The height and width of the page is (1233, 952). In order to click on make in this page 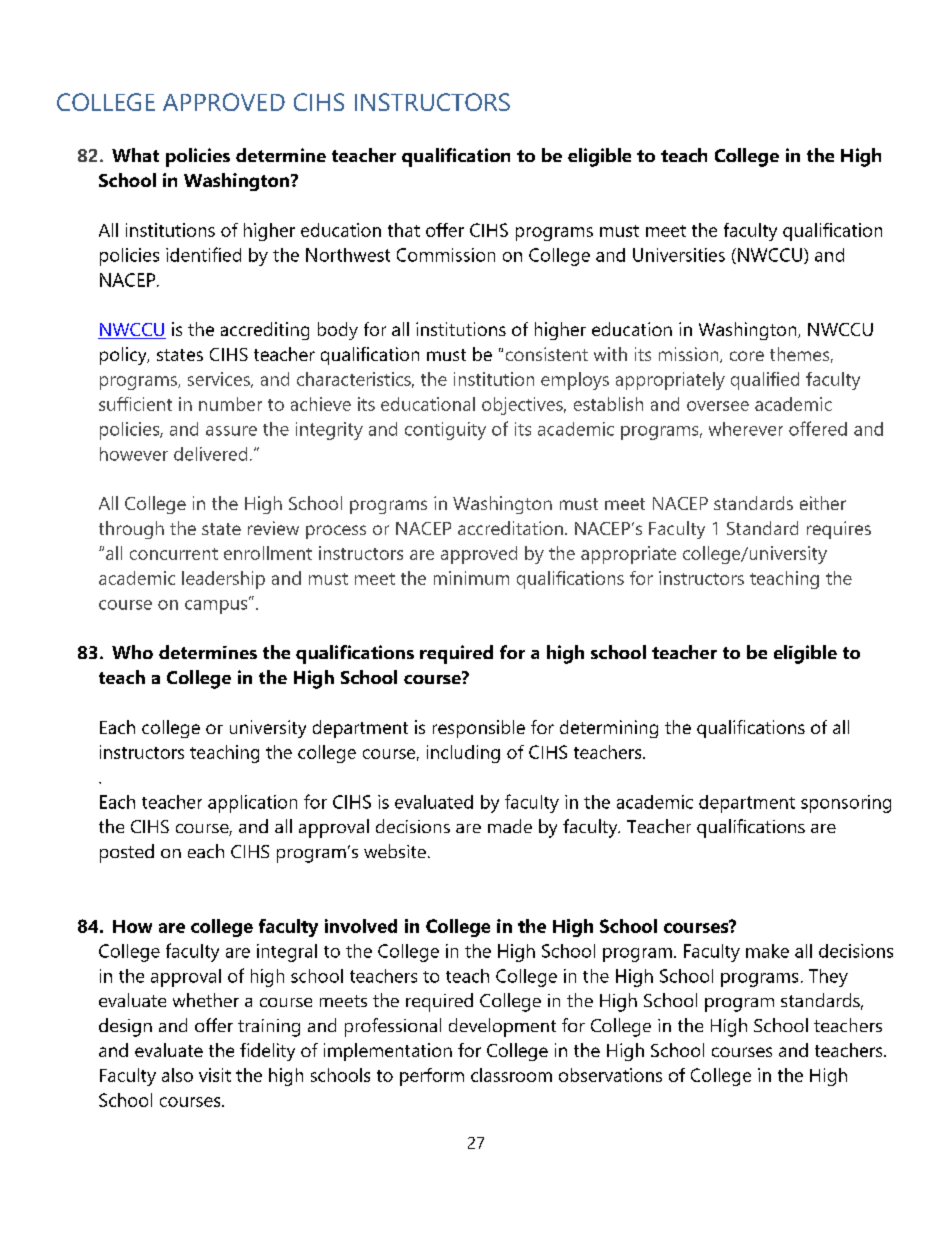, I will do `click(767, 951)`.
